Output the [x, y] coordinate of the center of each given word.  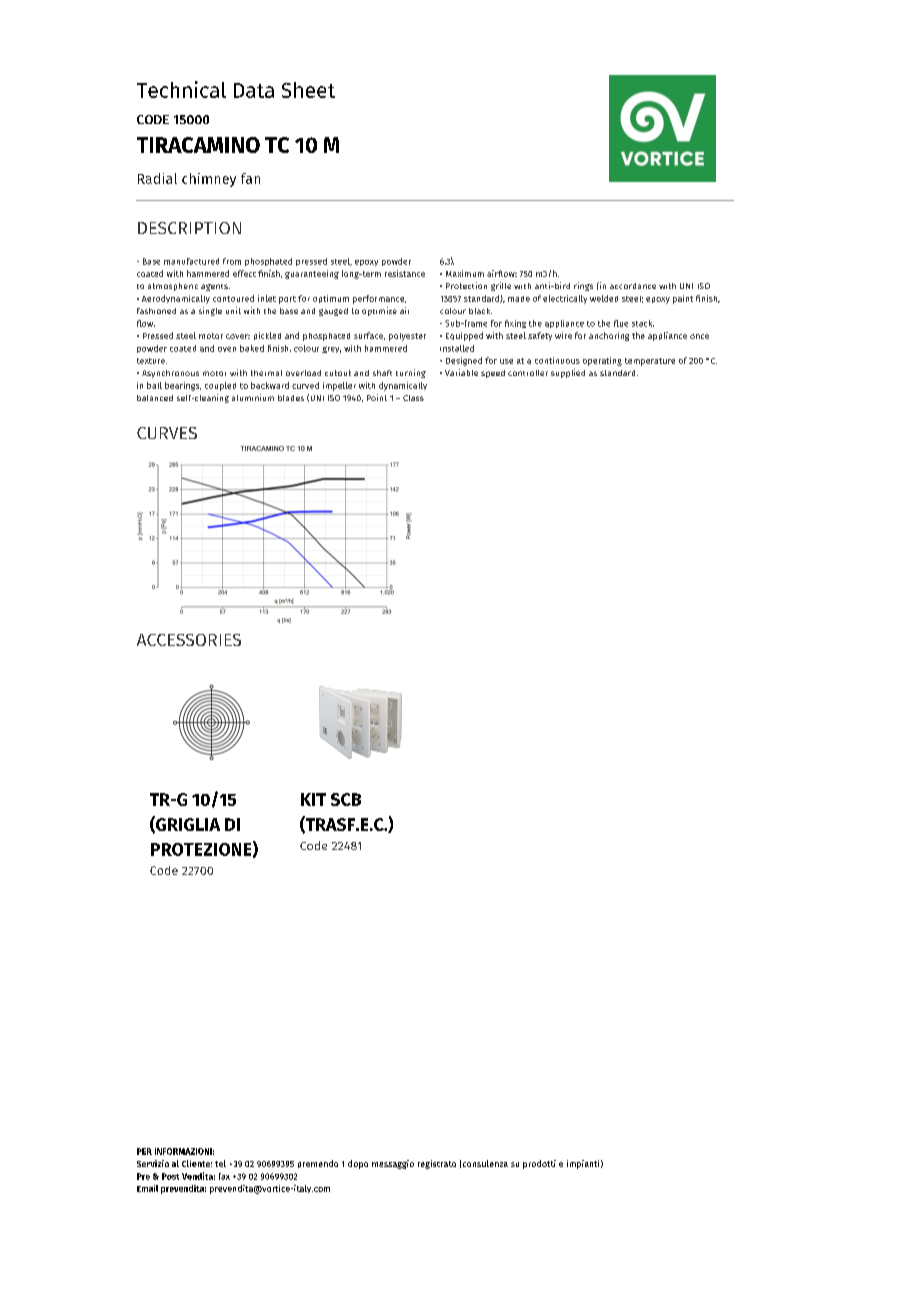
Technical [181, 89]
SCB [346, 799]
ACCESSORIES [189, 640]
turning [411, 373]
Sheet [308, 90]
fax [224, 1176]
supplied [568, 373]
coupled [220, 386]
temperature [650, 362]
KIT [313, 799]
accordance [633, 286]
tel [220, 1163]
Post [170, 1176]
